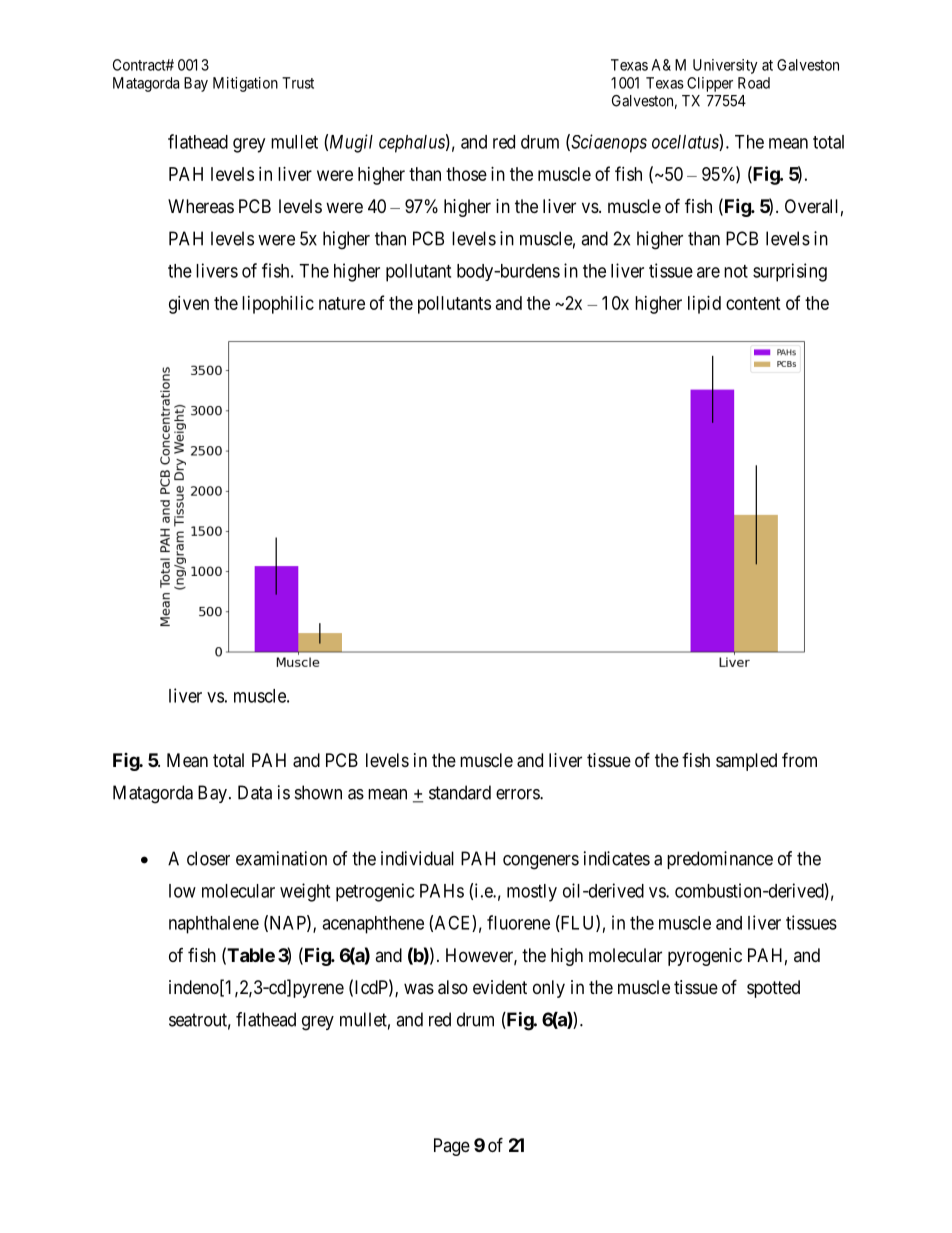  What do you see at coordinates (746, 762) in the screenshot?
I see `sampled` at bounding box center [746, 762].
